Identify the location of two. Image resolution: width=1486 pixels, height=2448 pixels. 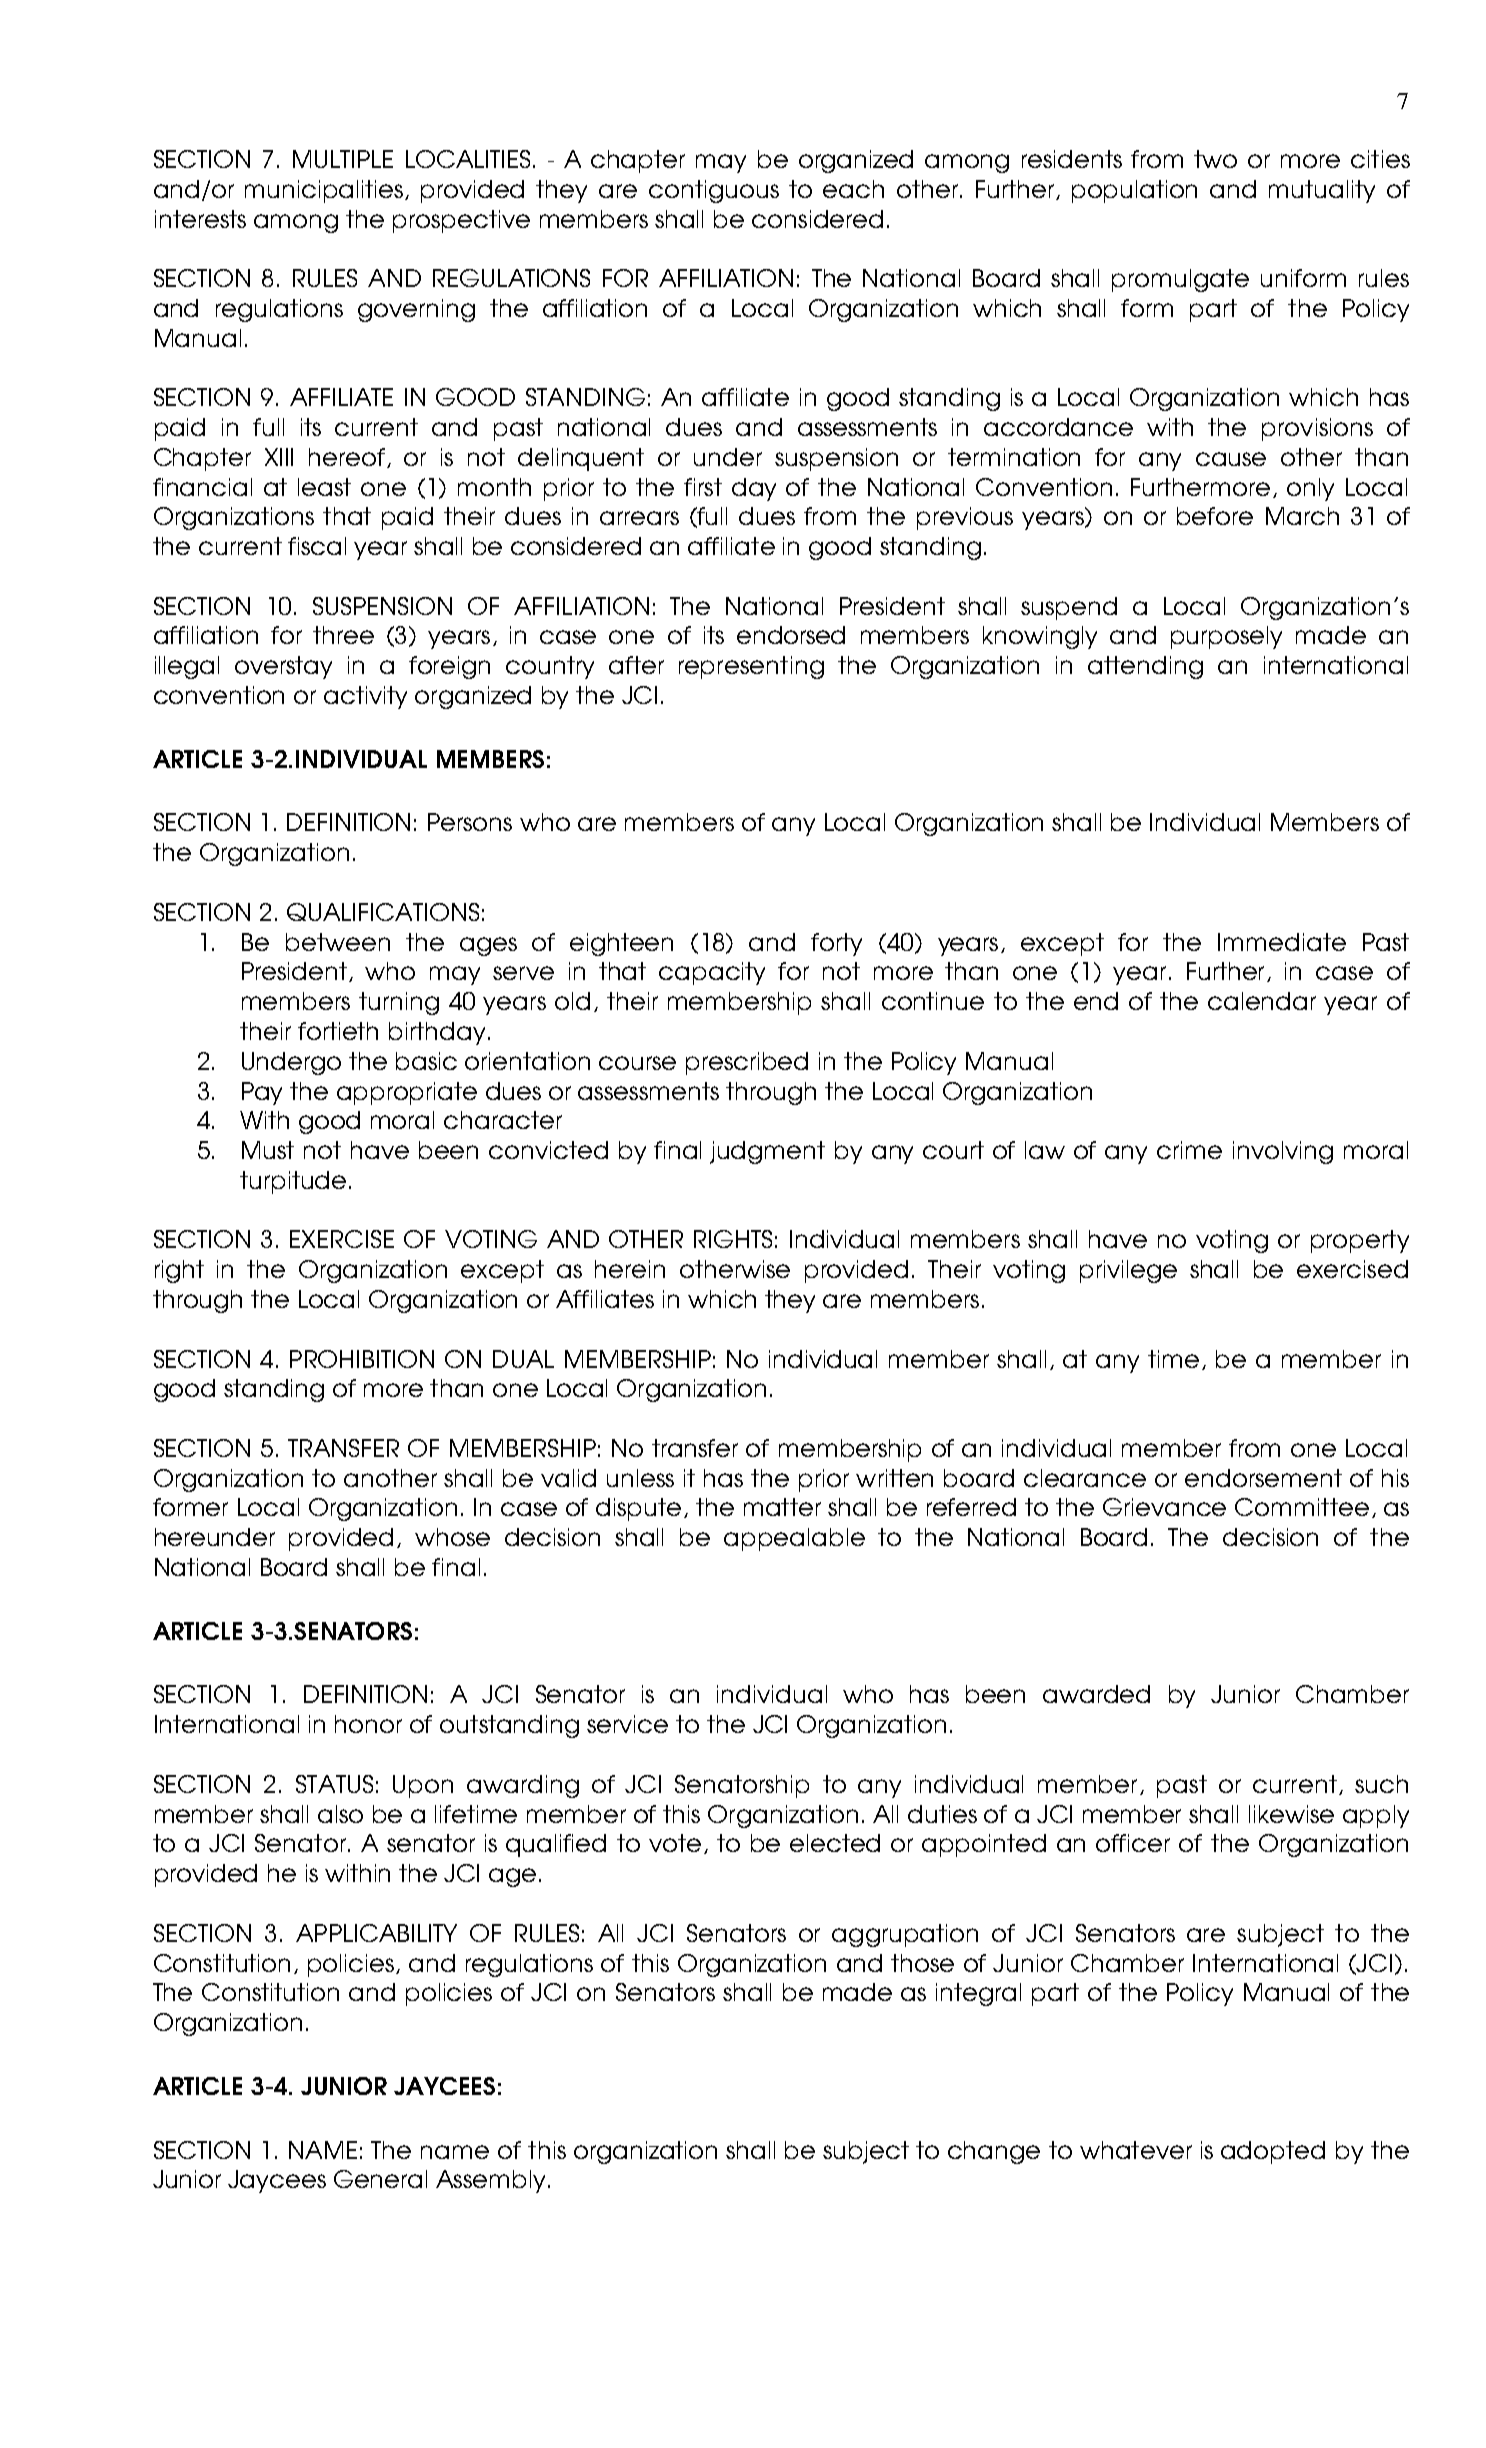
(1215, 159).
